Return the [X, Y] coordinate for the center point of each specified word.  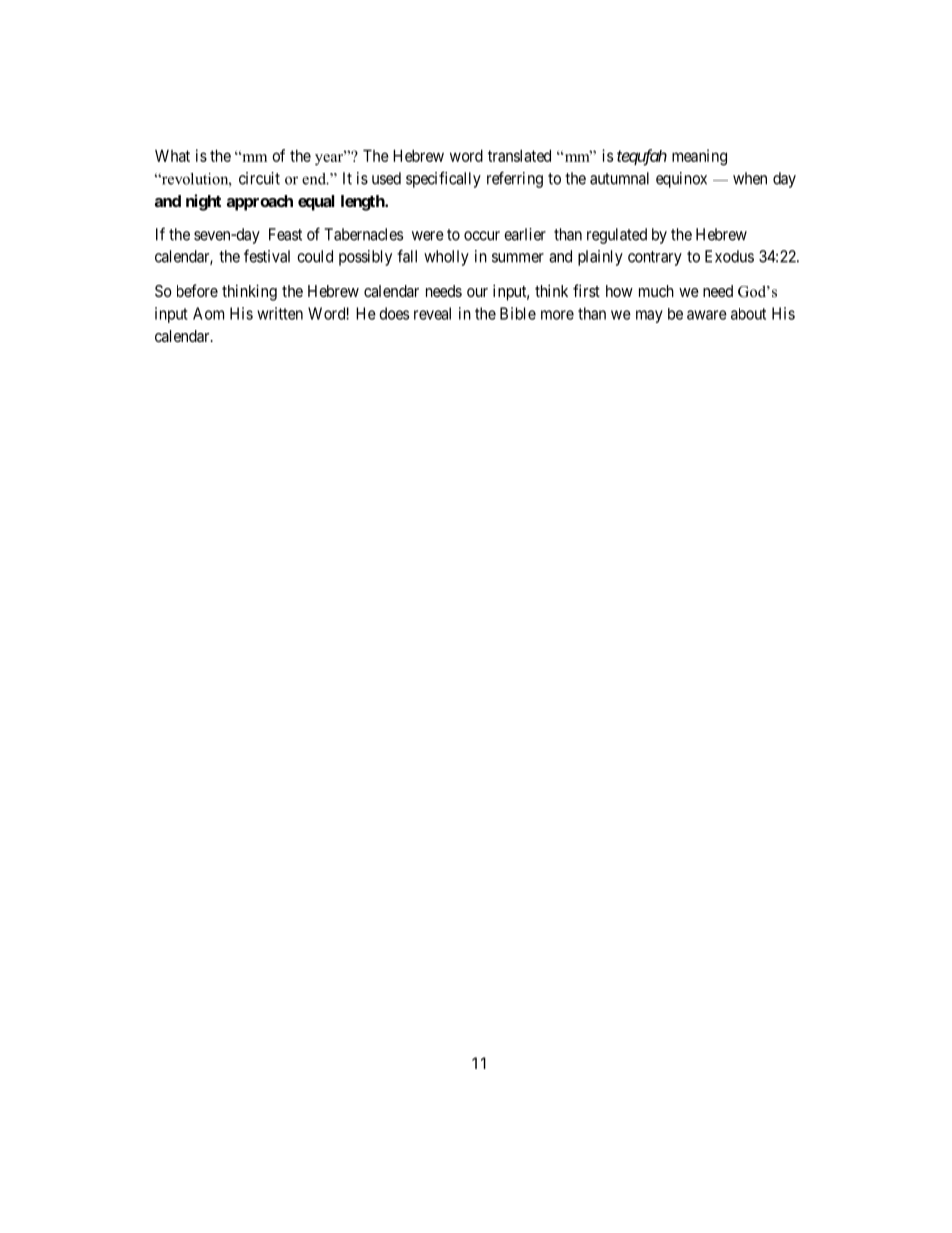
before [197, 290]
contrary [655, 258]
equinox [681, 180]
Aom [208, 313]
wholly [446, 258]
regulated [617, 236]
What [172, 156]
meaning [699, 157]
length [364, 203]
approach [260, 203]
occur [482, 236]
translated [519, 155]
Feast [285, 234]
